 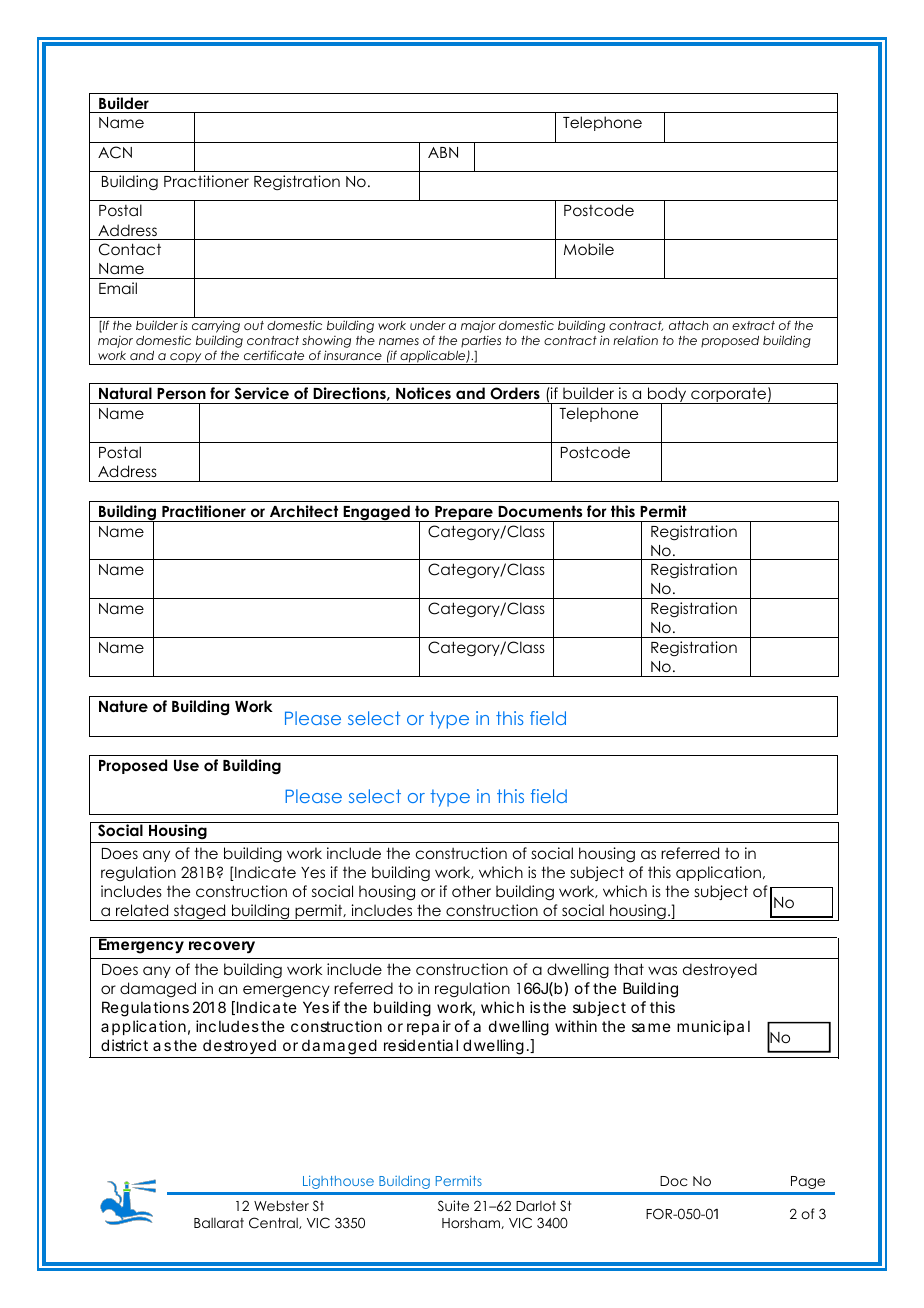 What do you see at coordinates (219, 1223) in the page?
I see `Ballarat` at bounding box center [219, 1223].
